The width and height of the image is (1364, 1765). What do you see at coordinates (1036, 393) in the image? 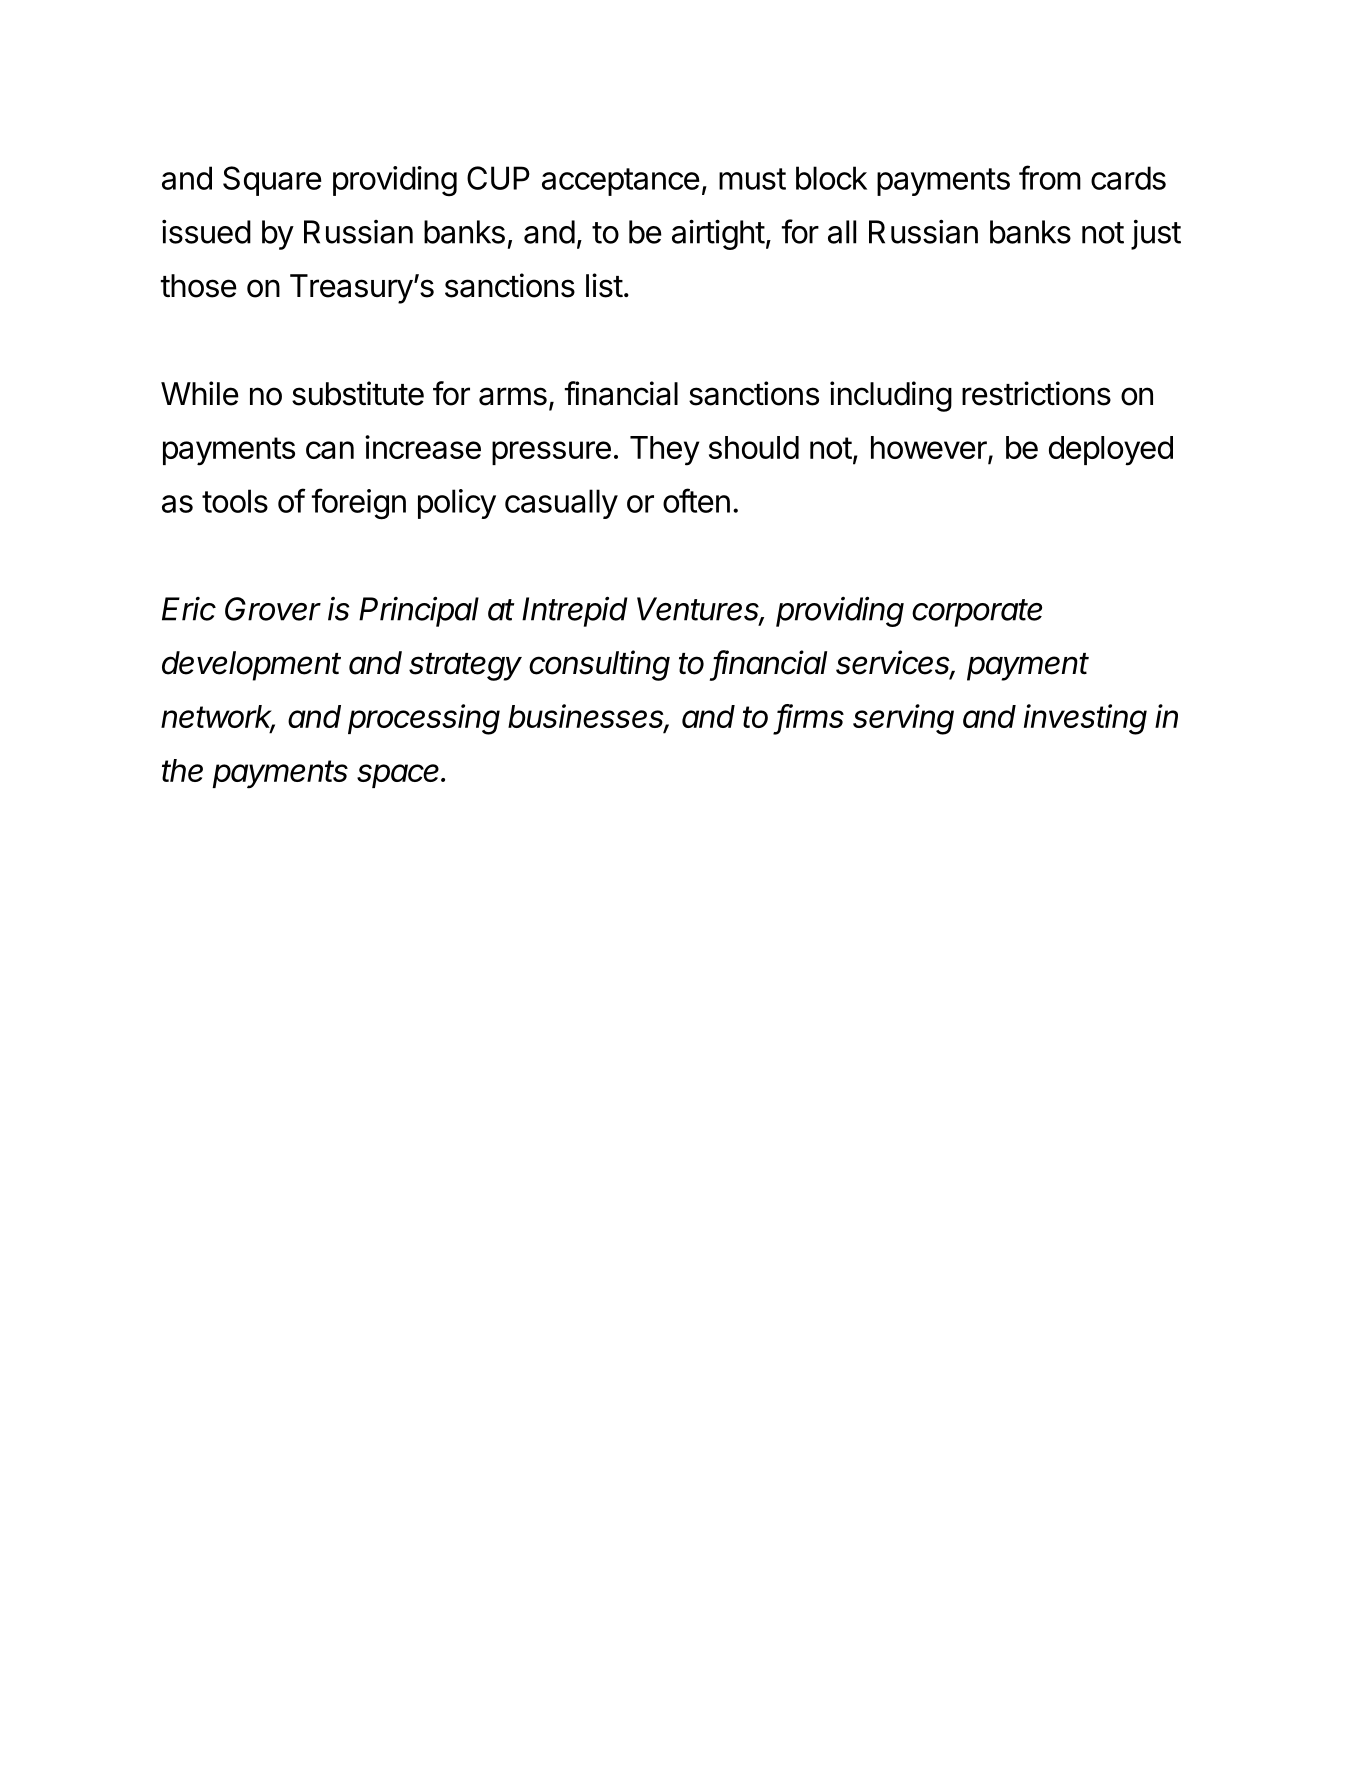
I see `restrictions` at bounding box center [1036, 393].
